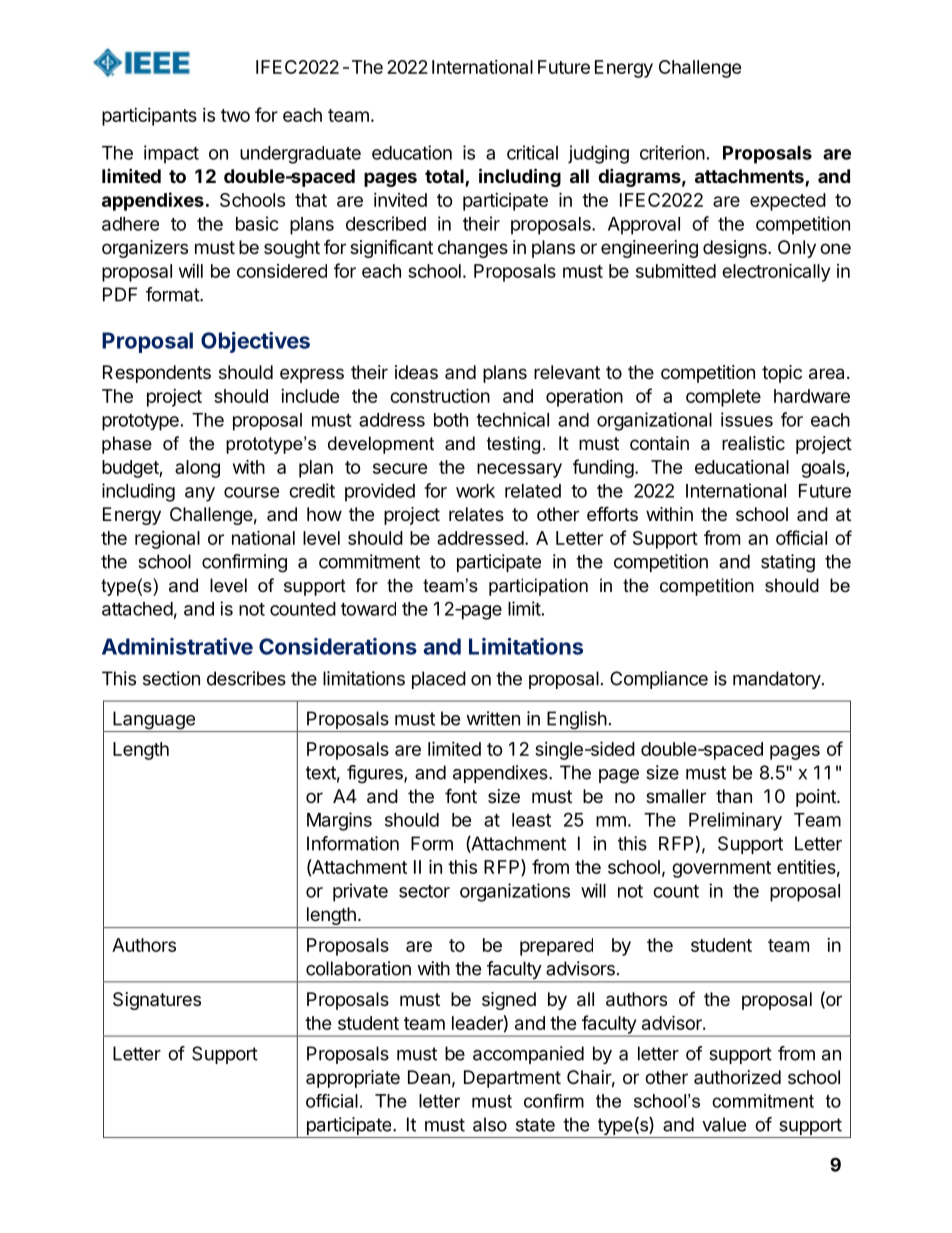  I want to click on authorized, so click(737, 1077).
